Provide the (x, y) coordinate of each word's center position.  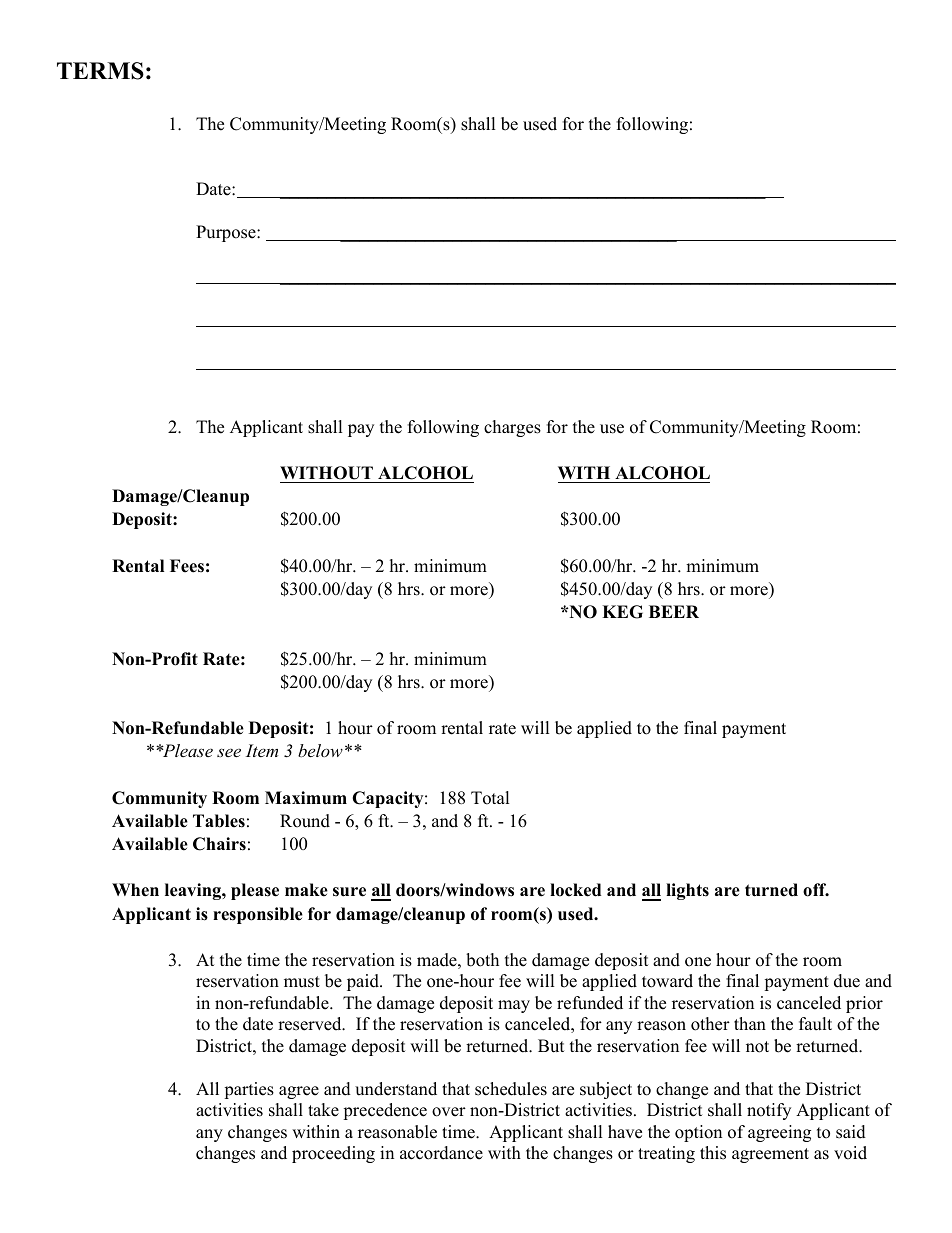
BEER (674, 611)
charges (512, 428)
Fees (187, 566)
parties (249, 1090)
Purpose (227, 233)
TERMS (100, 71)
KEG (622, 612)
